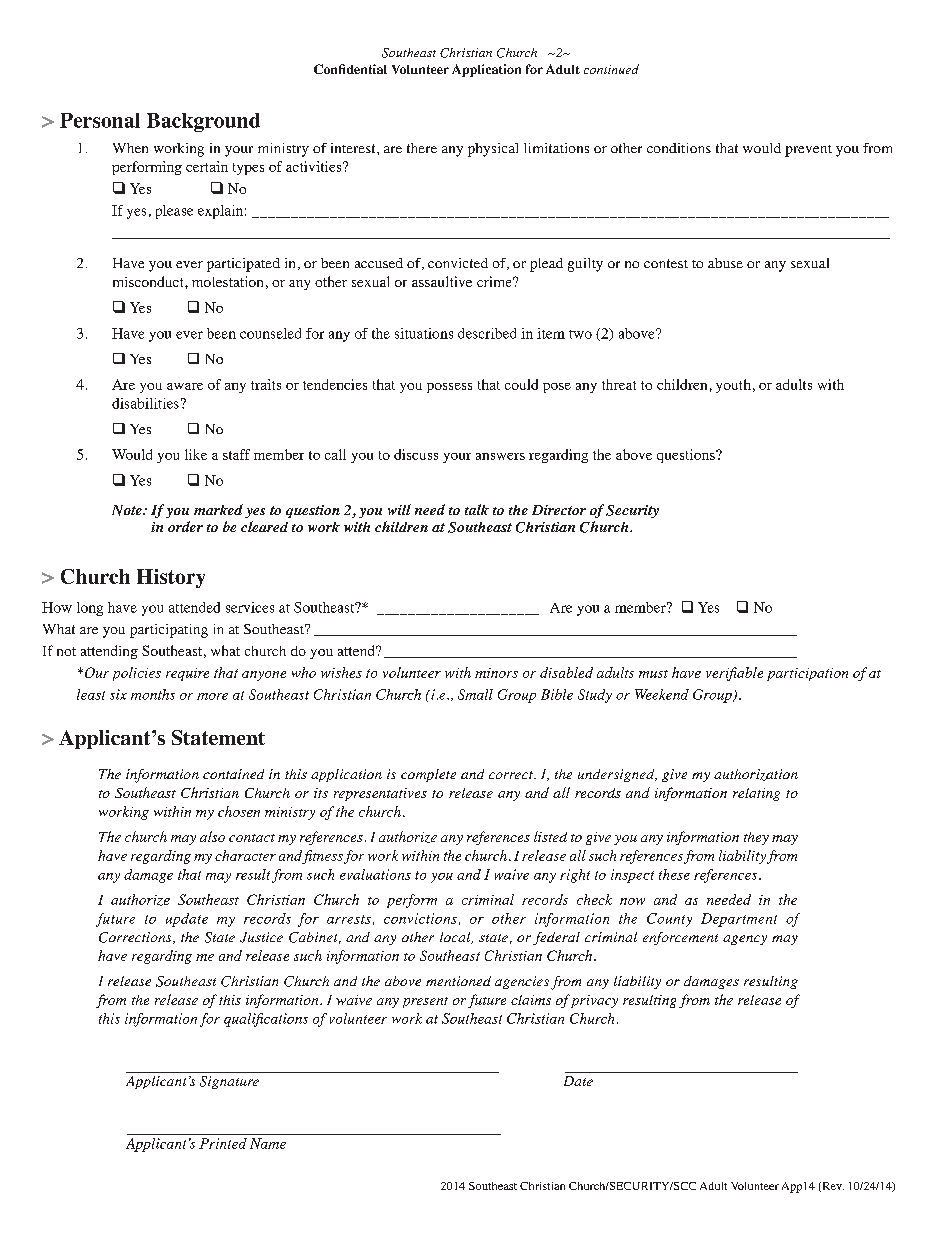 The width and height of the screenshot is (952, 1233). What do you see at coordinates (223, 1143) in the screenshot?
I see `Printed` at bounding box center [223, 1143].
